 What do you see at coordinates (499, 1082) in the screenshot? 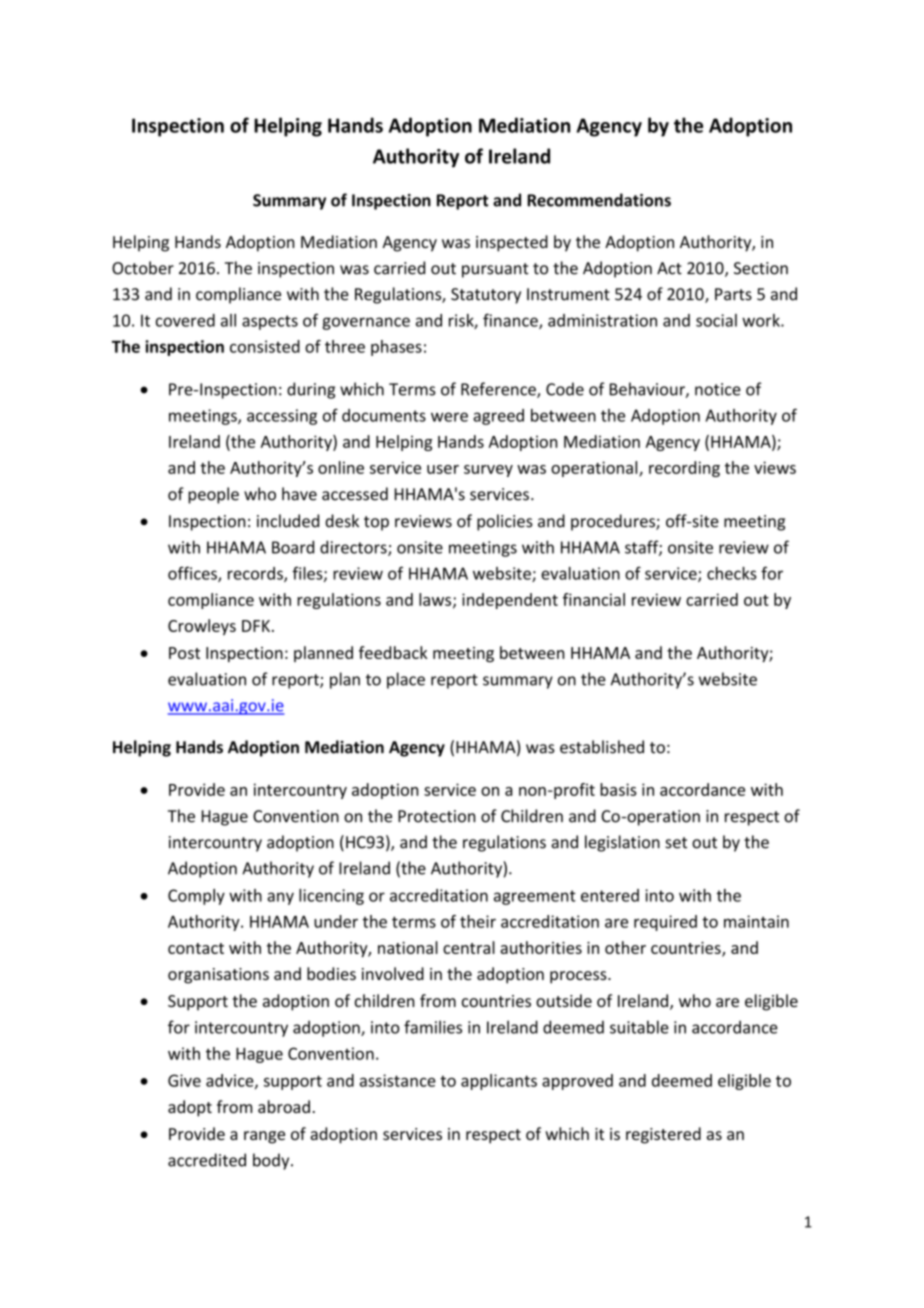
I see `applicants` at bounding box center [499, 1082].
